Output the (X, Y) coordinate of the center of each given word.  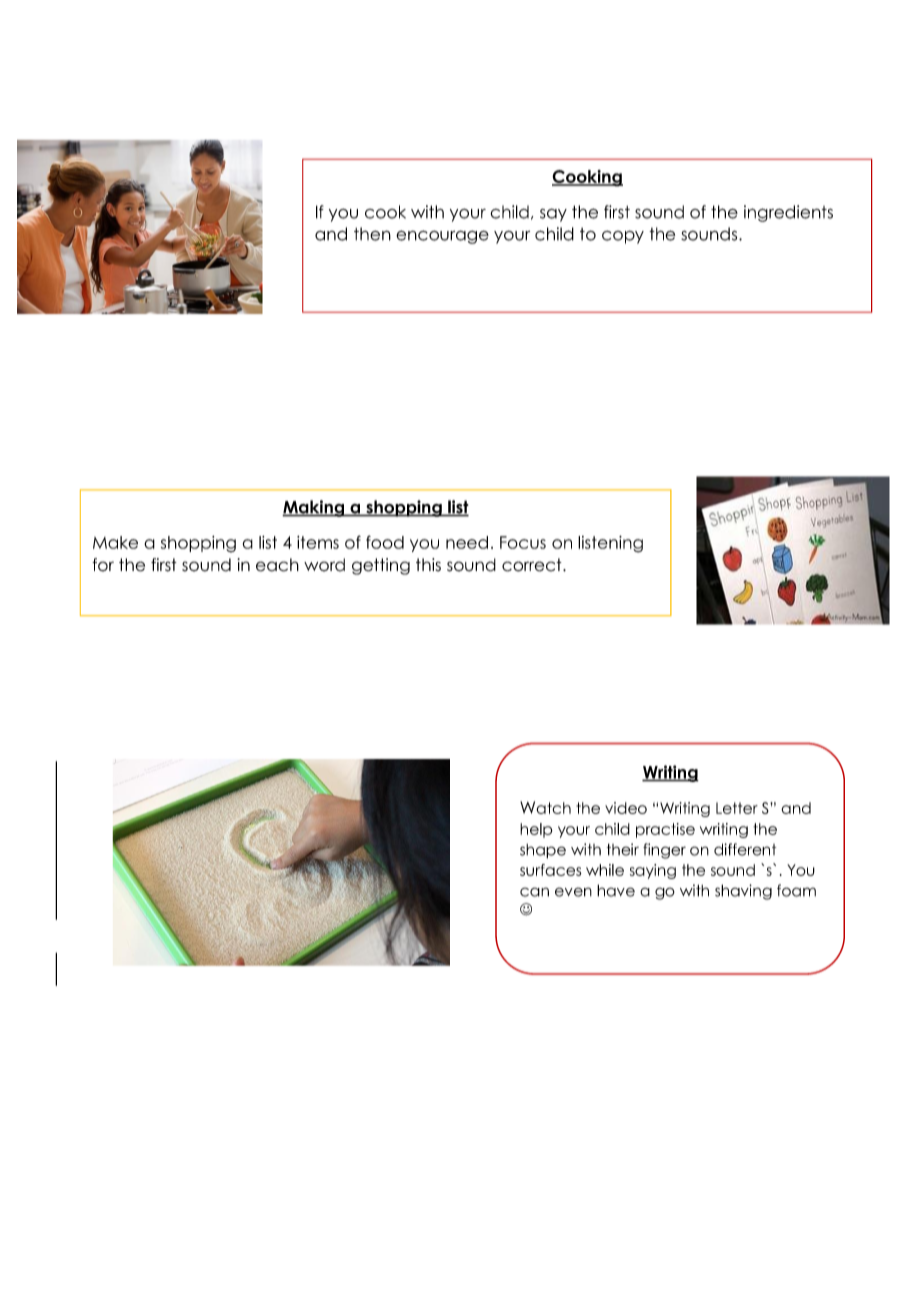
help (536, 830)
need (467, 542)
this (428, 565)
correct (533, 565)
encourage (442, 237)
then (372, 234)
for (103, 565)
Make (115, 542)
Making (314, 508)
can (534, 892)
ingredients (788, 213)
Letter (737, 808)
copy (623, 237)
